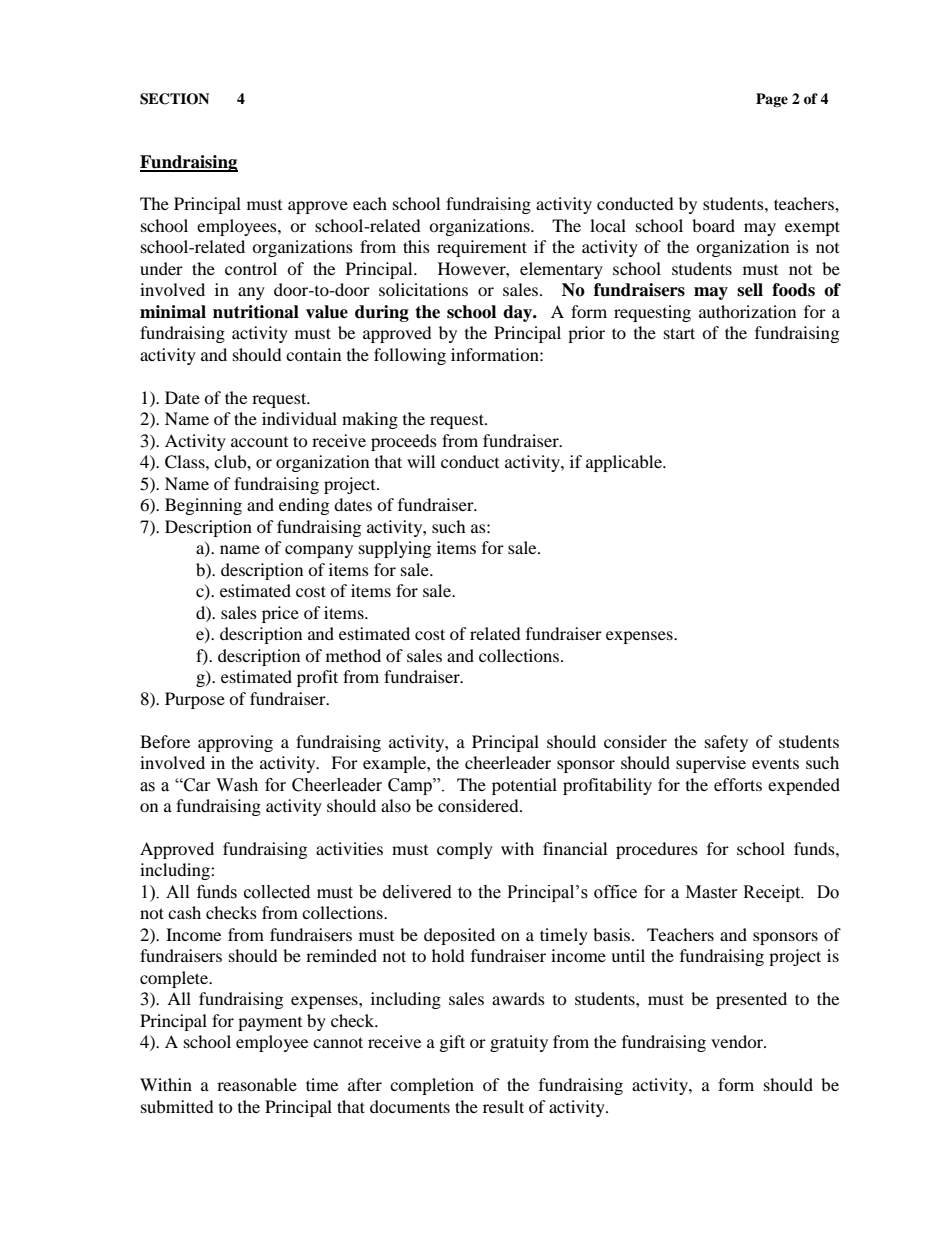  What do you see at coordinates (482, 248) in the screenshot?
I see `requirement` at bounding box center [482, 248].
